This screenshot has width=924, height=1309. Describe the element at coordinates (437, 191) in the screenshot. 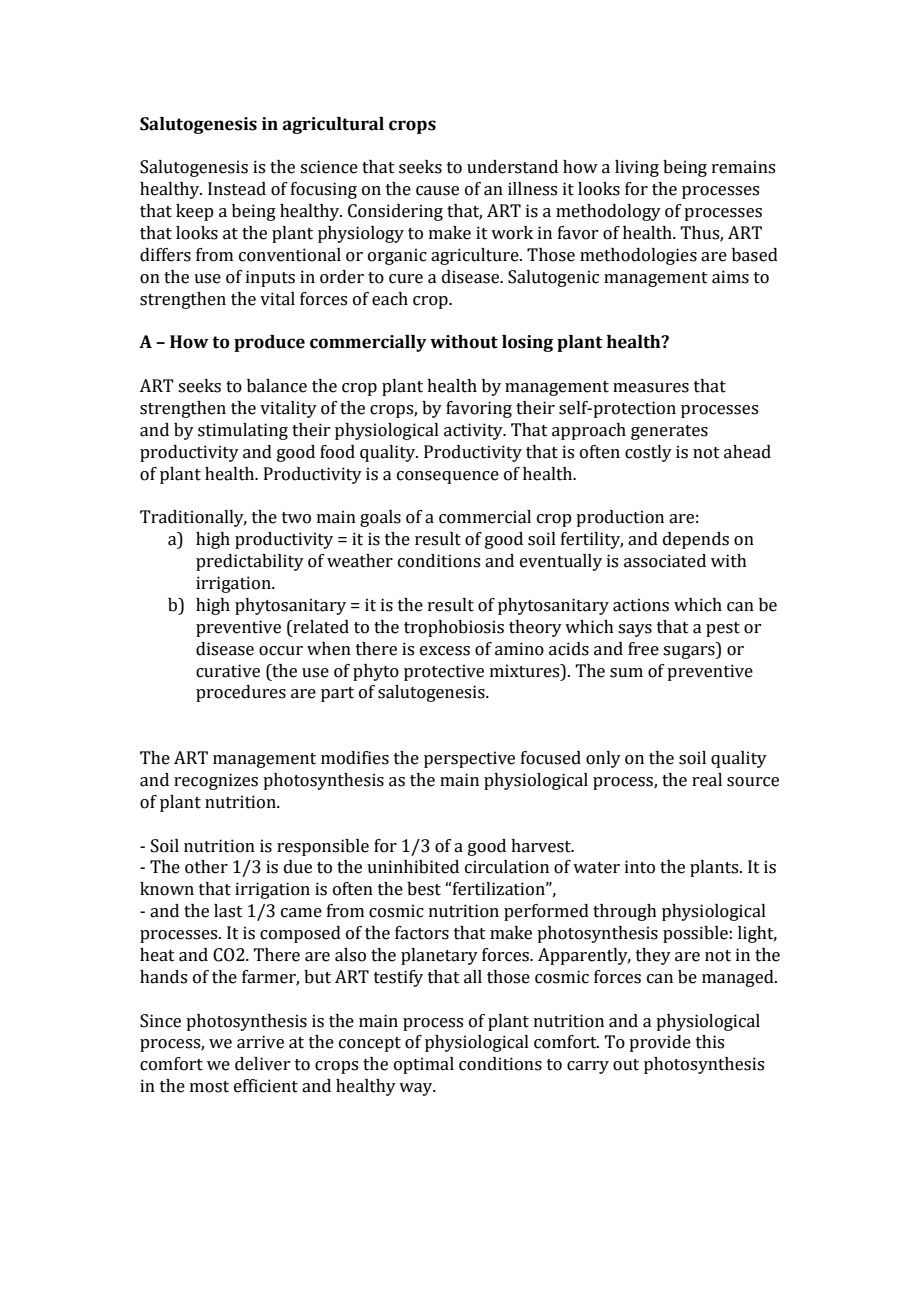

I see `cause` at that location.
